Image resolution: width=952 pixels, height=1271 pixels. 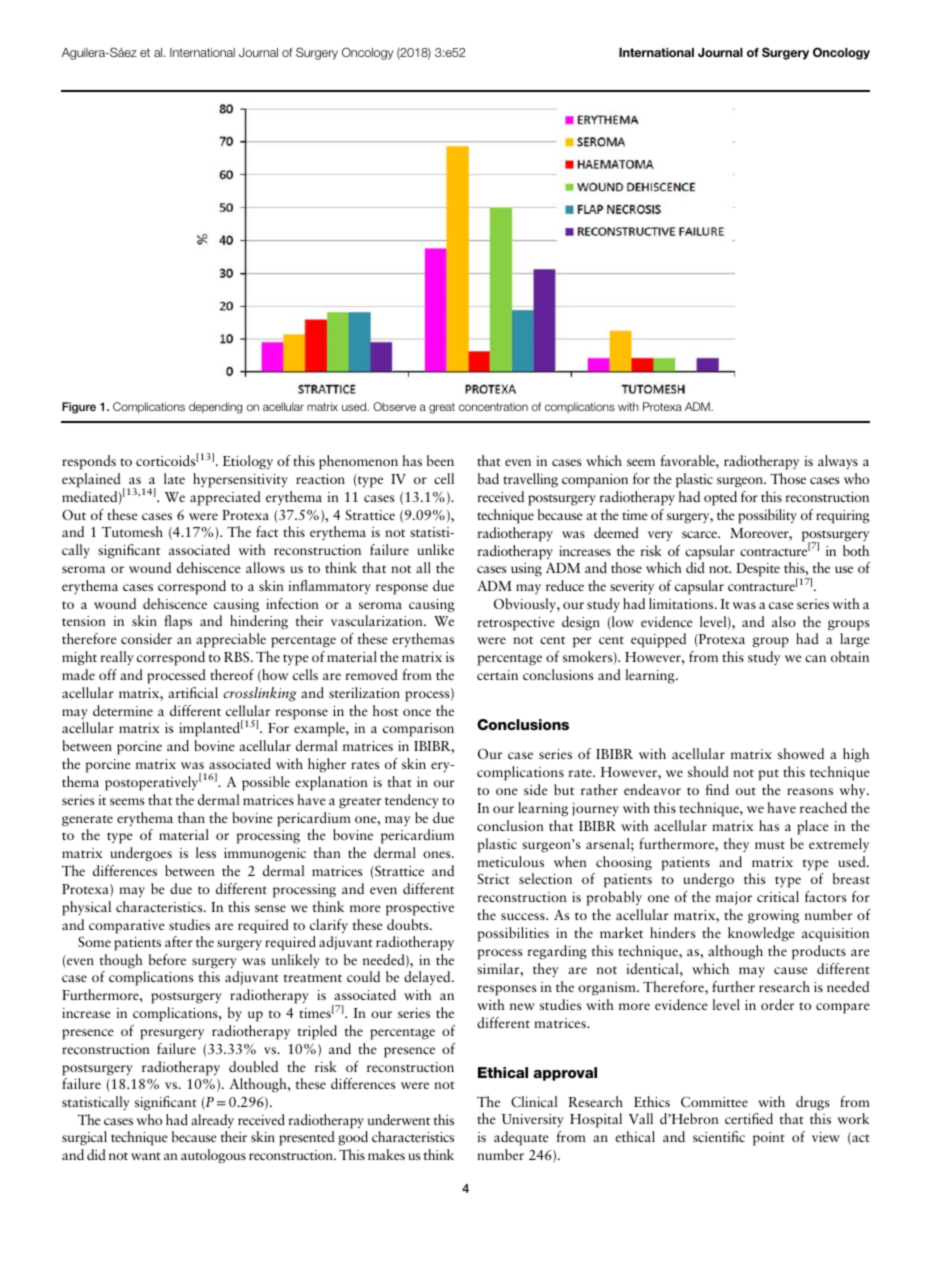 What do you see at coordinates (777, 1004) in the screenshot?
I see `order` at bounding box center [777, 1004].
